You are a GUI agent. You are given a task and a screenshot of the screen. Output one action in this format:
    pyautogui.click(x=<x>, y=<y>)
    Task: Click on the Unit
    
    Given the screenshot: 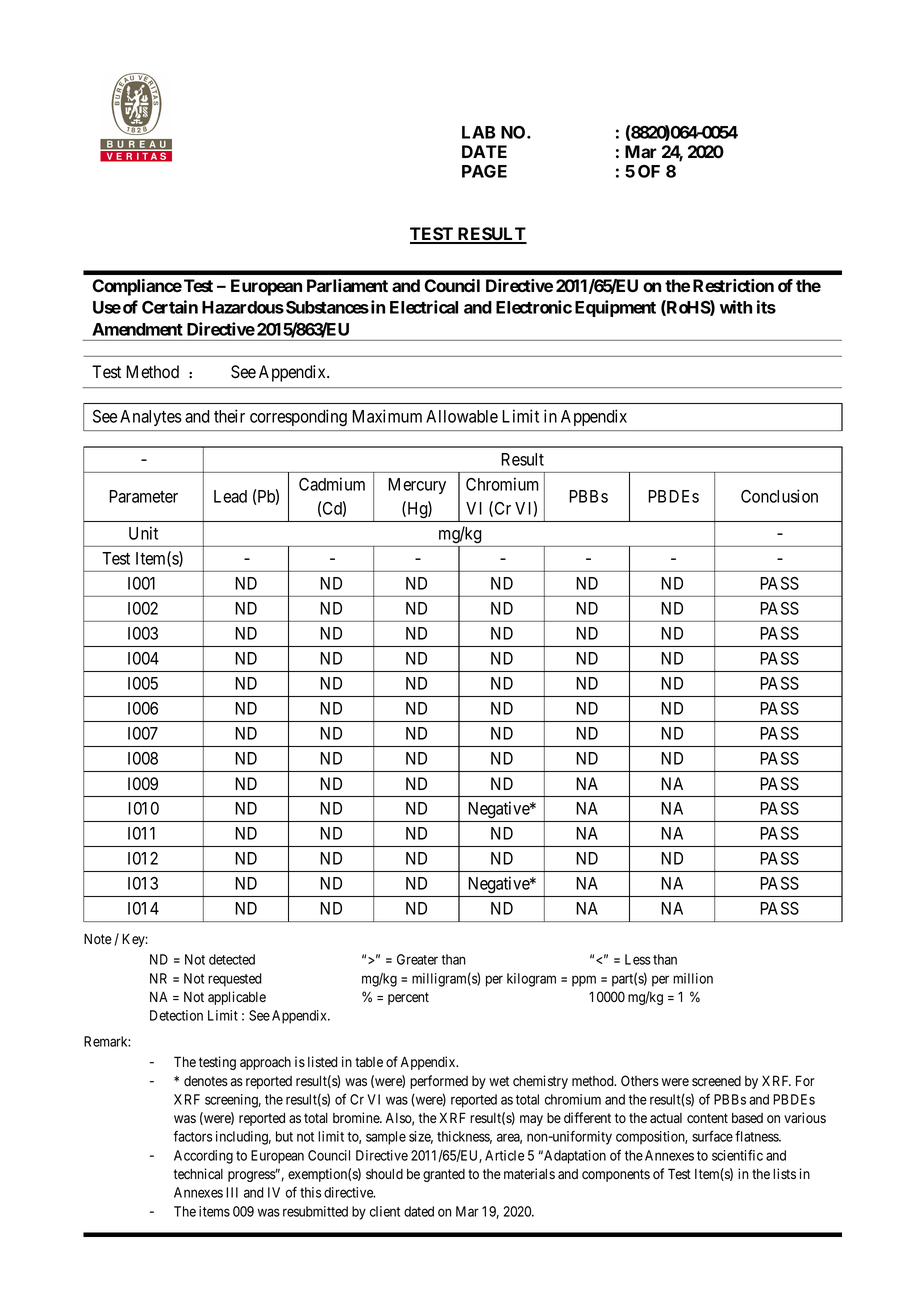 What is the action you would take?
    pyautogui.click(x=143, y=533)
